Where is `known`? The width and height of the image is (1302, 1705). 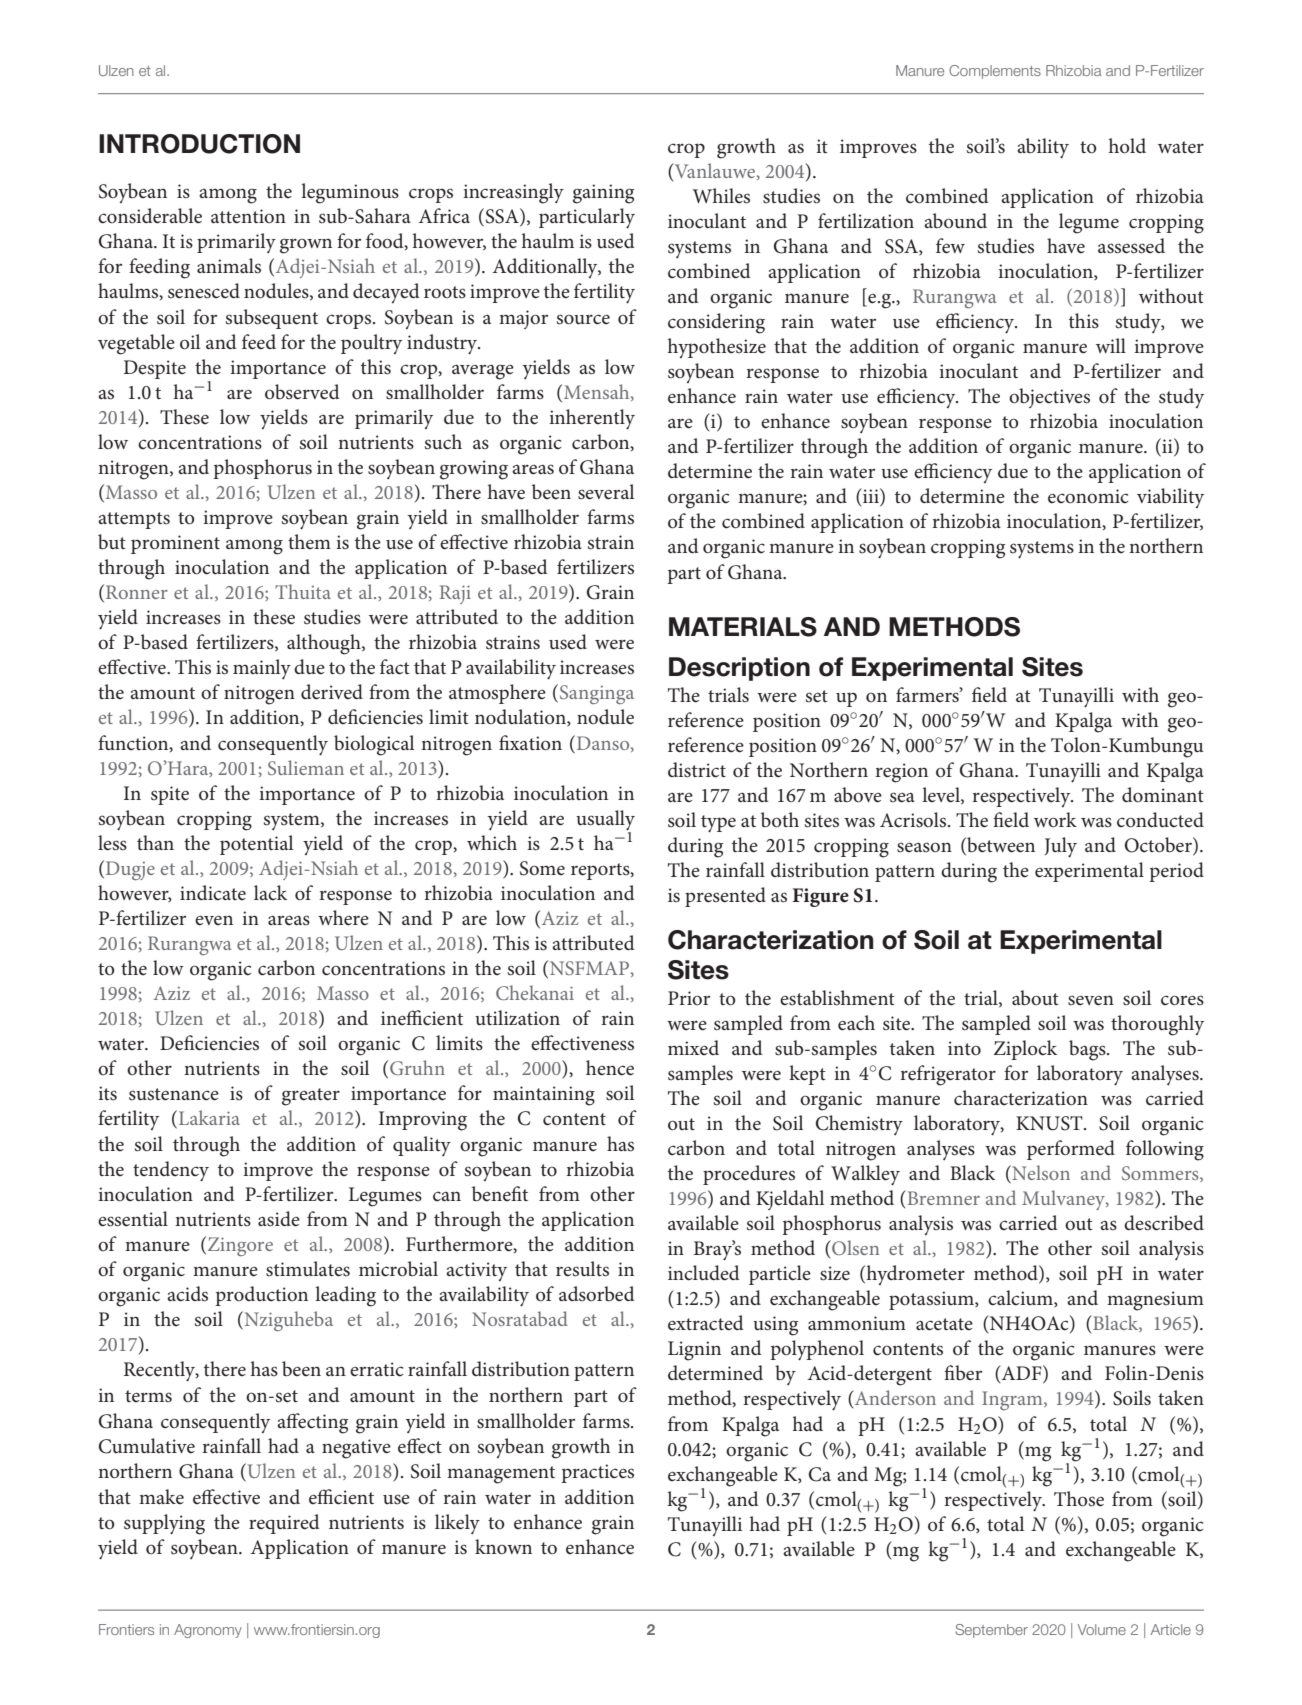 known is located at coordinates (503, 1547).
